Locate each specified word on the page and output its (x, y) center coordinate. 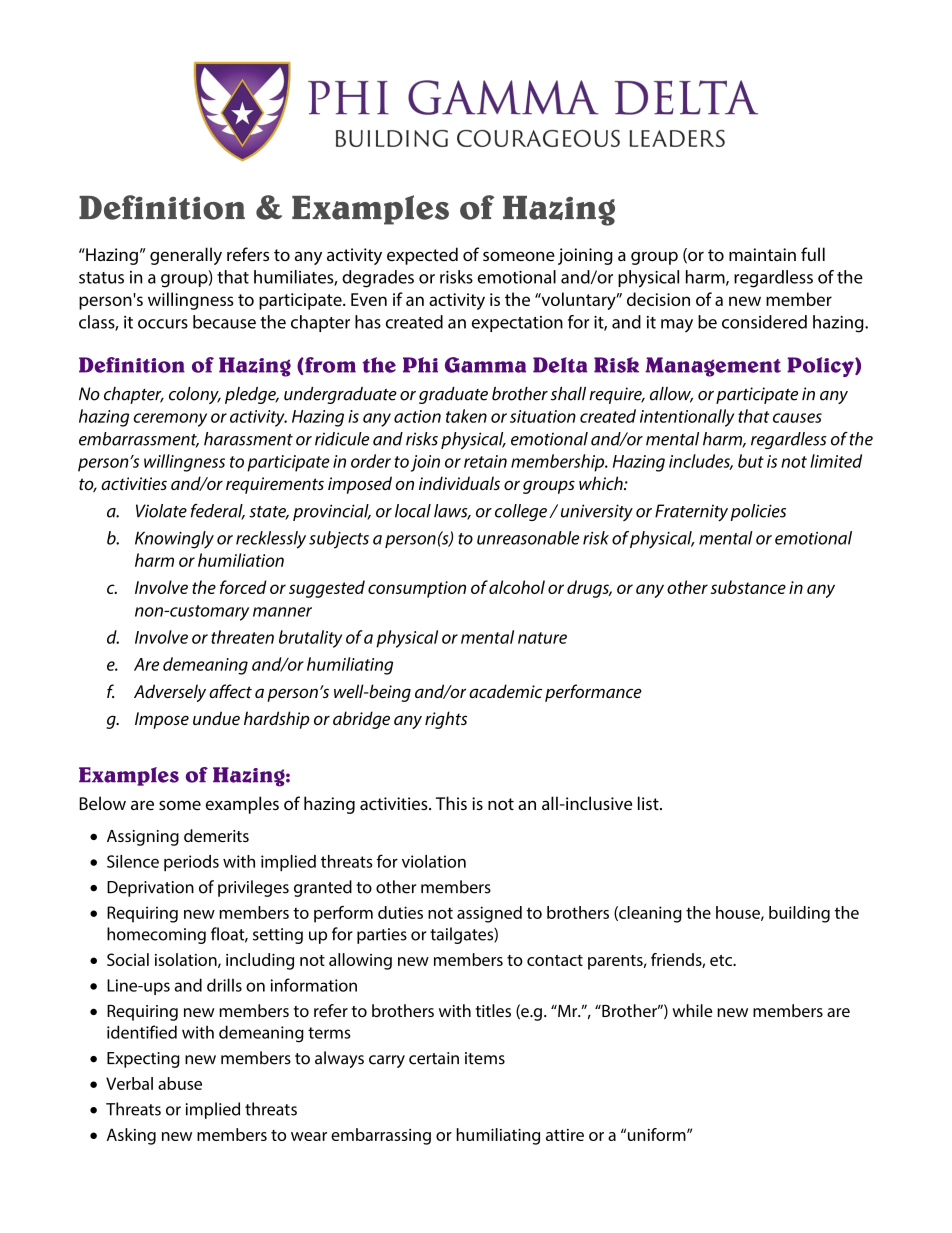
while (692, 1010)
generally (186, 256)
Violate (161, 511)
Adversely (170, 693)
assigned (489, 914)
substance (748, 587)
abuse (180, 1083)
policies (758, 512)
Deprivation (150, 889)
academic (505, 691)
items (485, 1058)
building (799, 914)
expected (422, 256)
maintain (762, 254)
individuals (459, 483)
